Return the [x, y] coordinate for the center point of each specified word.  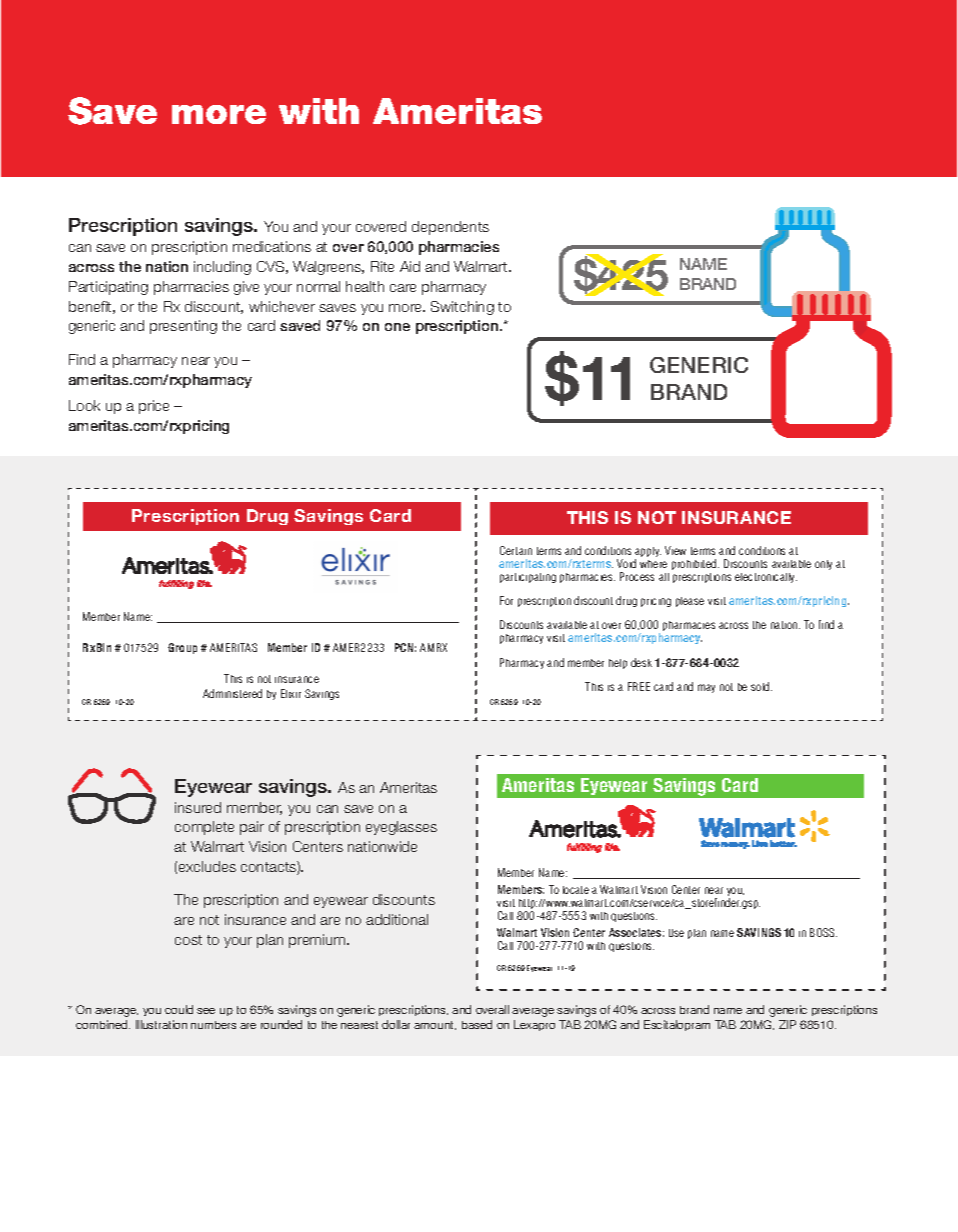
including [222, 268]
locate [576, 890]
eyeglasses [401, 828]
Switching [462, 308]
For [506, 600]
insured [198, 807]
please [690, 602]
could [179, 1009]
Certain [516, 550]
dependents [450, 228]
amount [435, 1025]
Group [182, 648]
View [675, 550]
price [154, 407]
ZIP [787, 1024]
